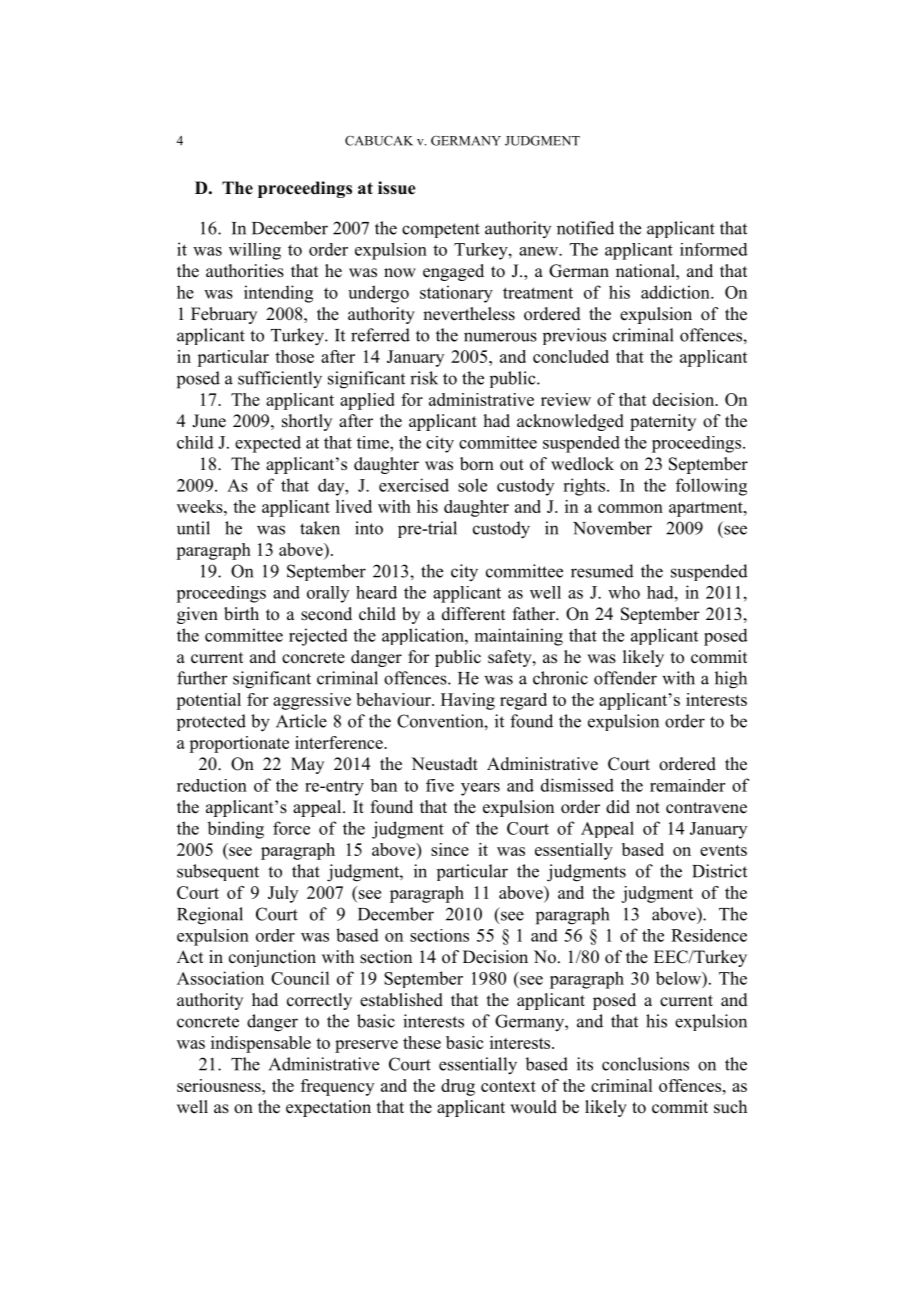 The width and height of the screenshot is (924, 1308). I want to click on birth, so click(241, 614).
